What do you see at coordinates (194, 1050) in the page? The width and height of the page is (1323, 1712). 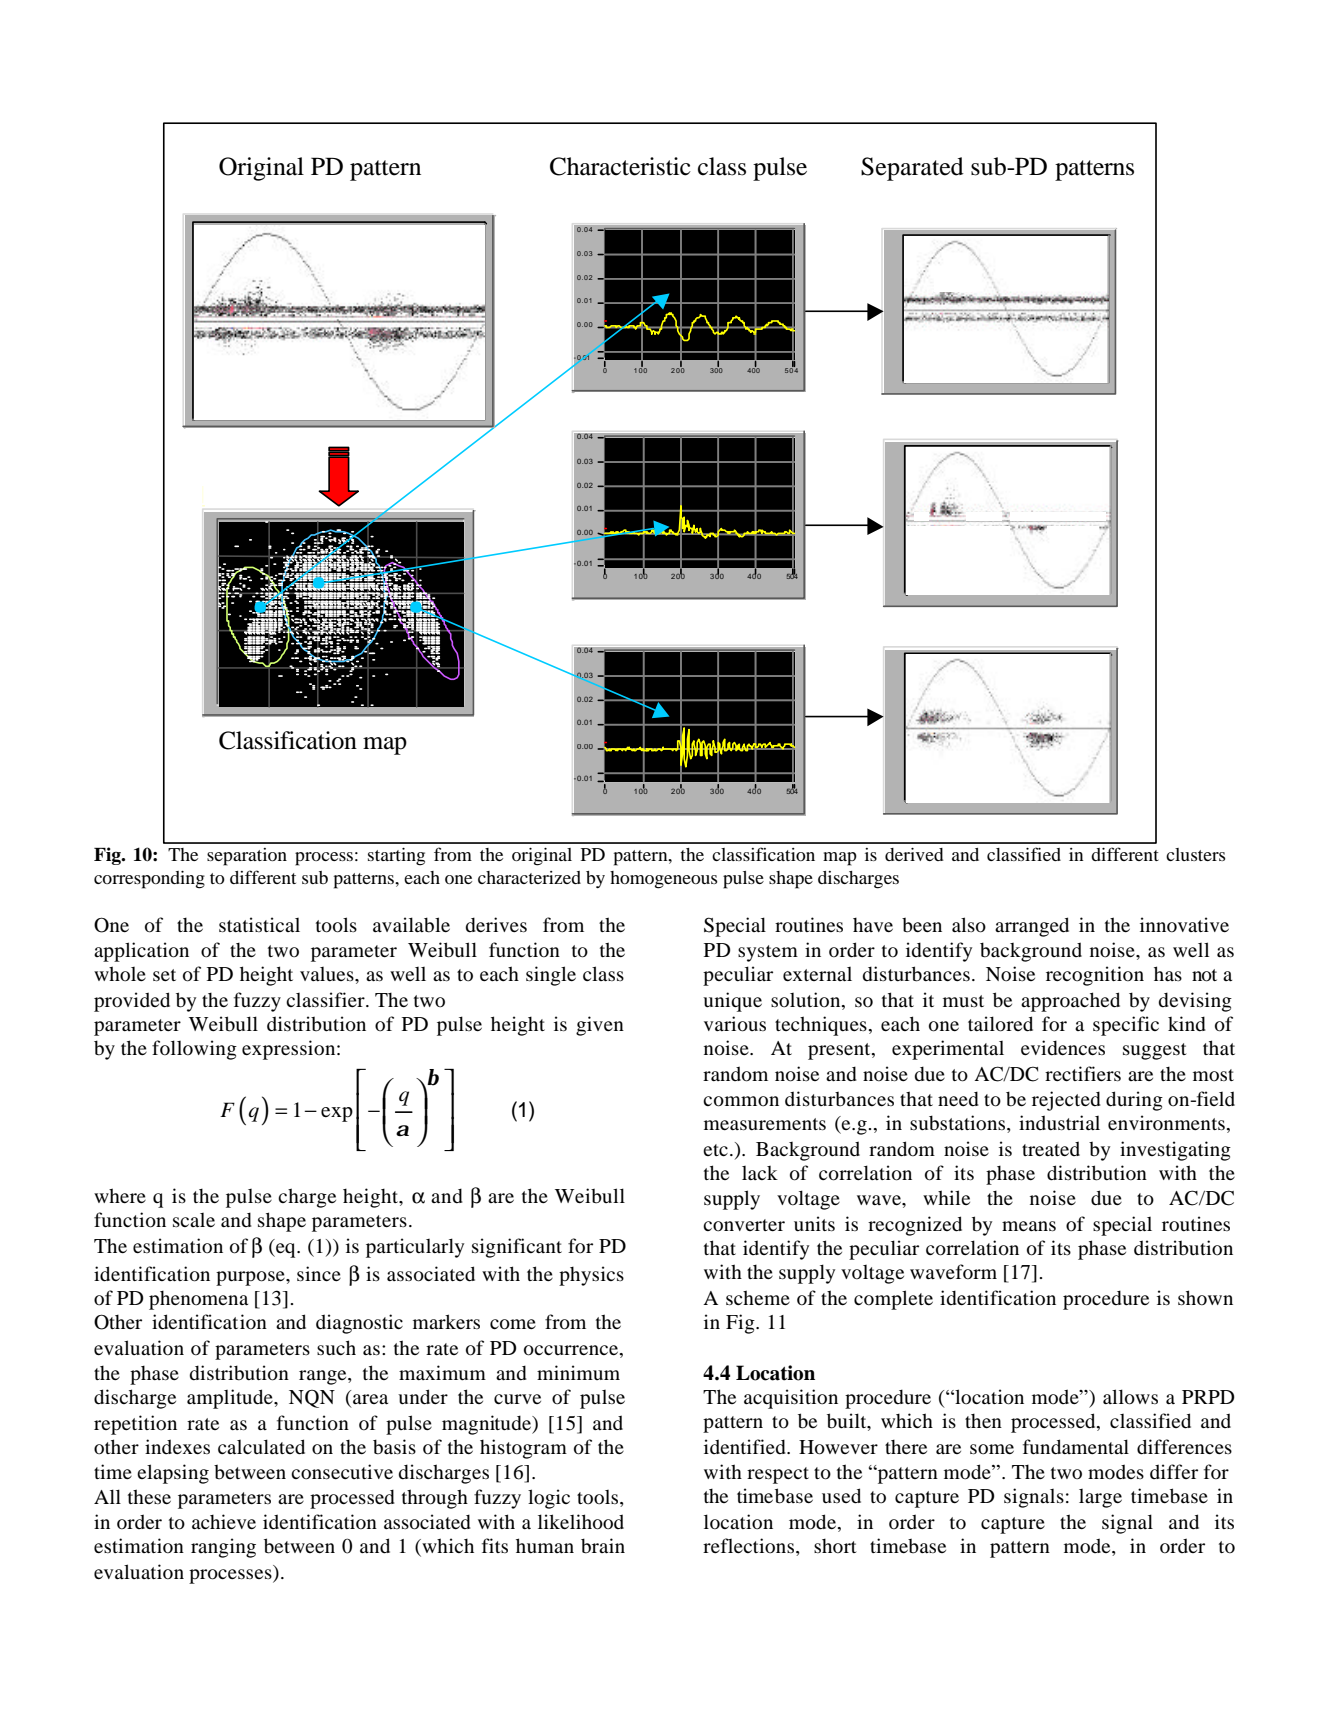 I see `following` at bounding box center [194, 1050].
